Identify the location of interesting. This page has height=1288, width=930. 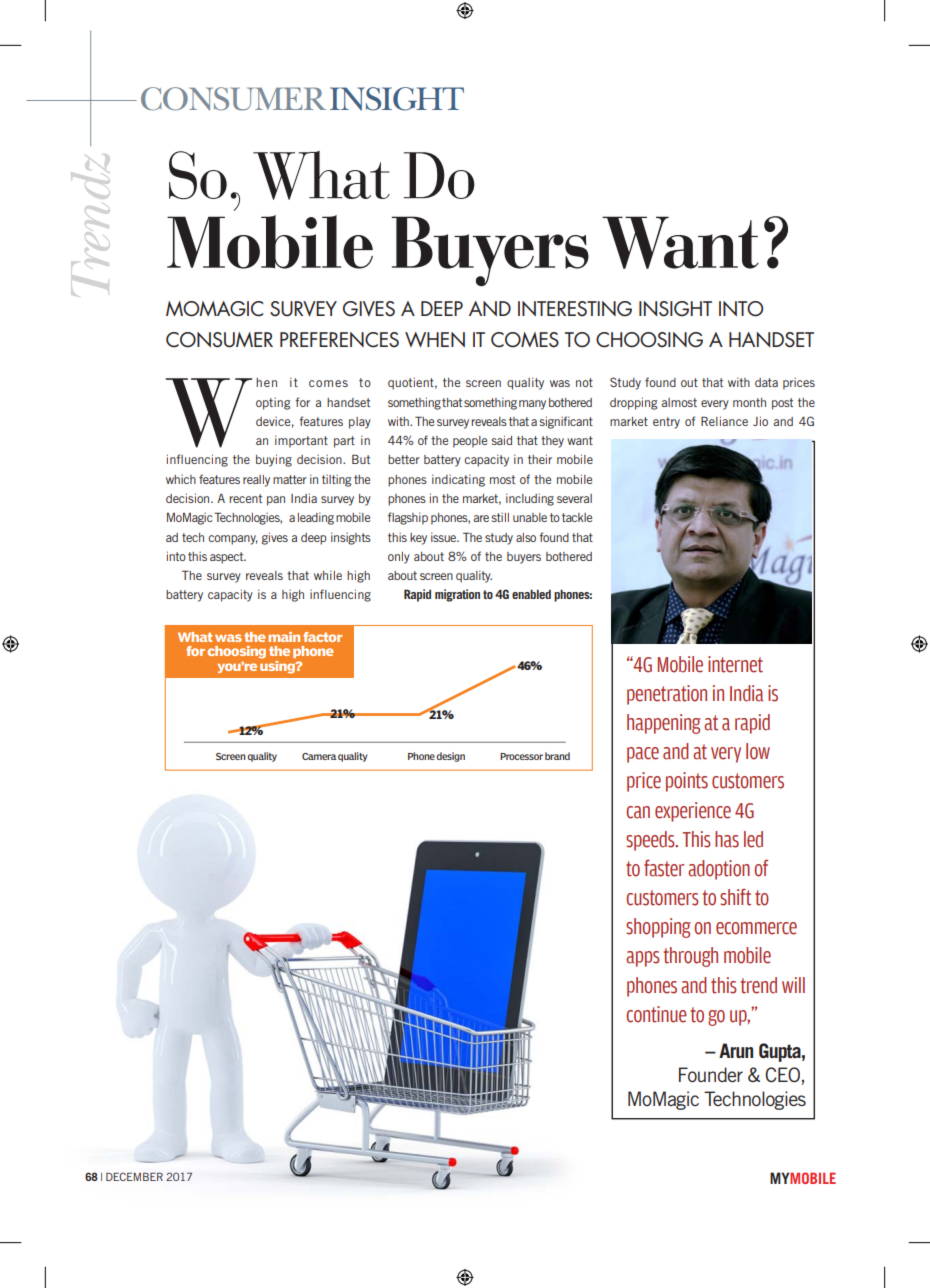
(575, 309).
